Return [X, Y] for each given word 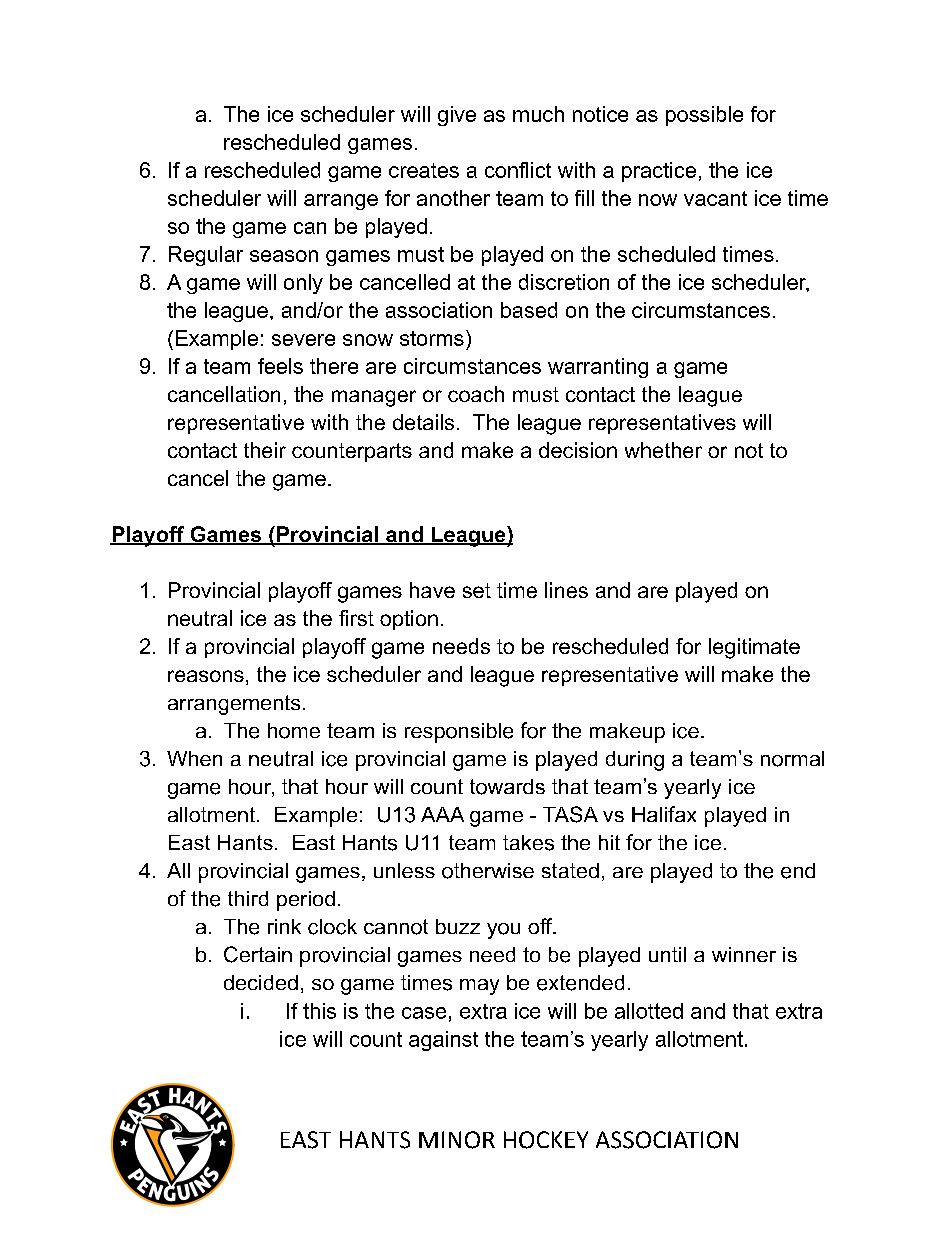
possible [704, 116]
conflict [518, 170]
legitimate [754, 648]
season [284, 256]
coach [476, 394]
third [248, 898]
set [477, 590]
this [319, 1011]
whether [663, 450]
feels [280, 366]
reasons [206, 676]
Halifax [664, 814]
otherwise [488, 871]
